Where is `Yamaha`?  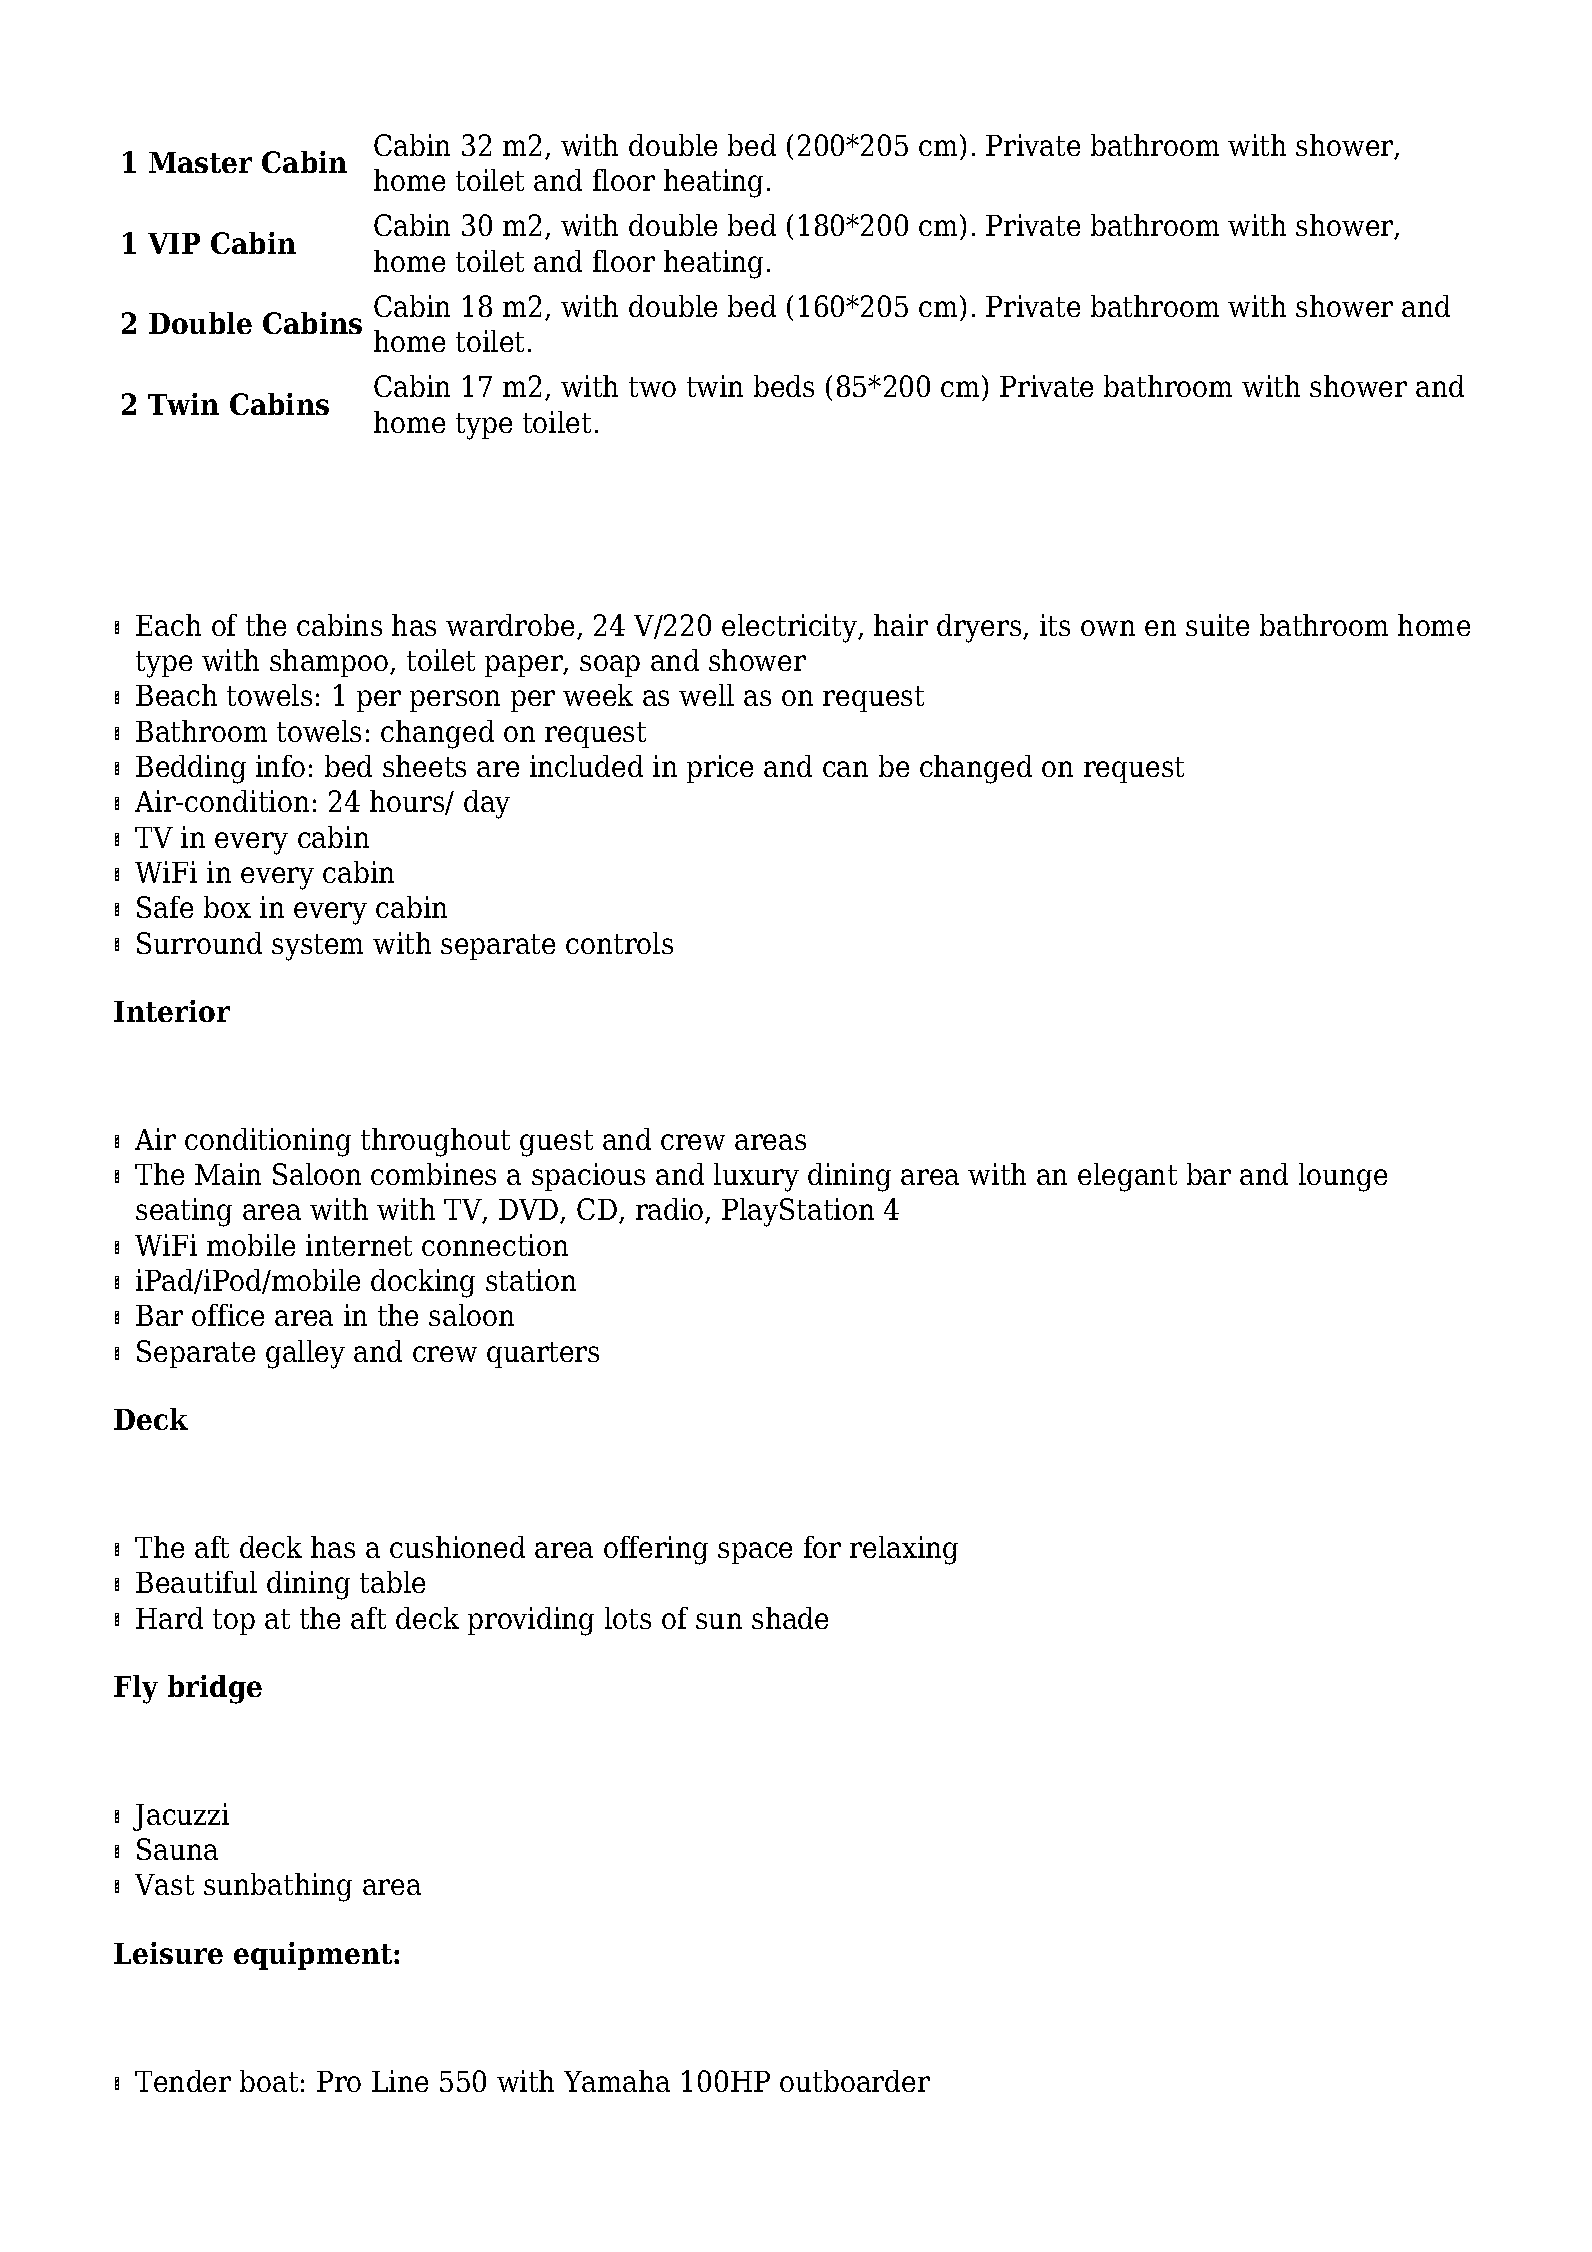
Yamaha is located at coordinates (617, 2081).
